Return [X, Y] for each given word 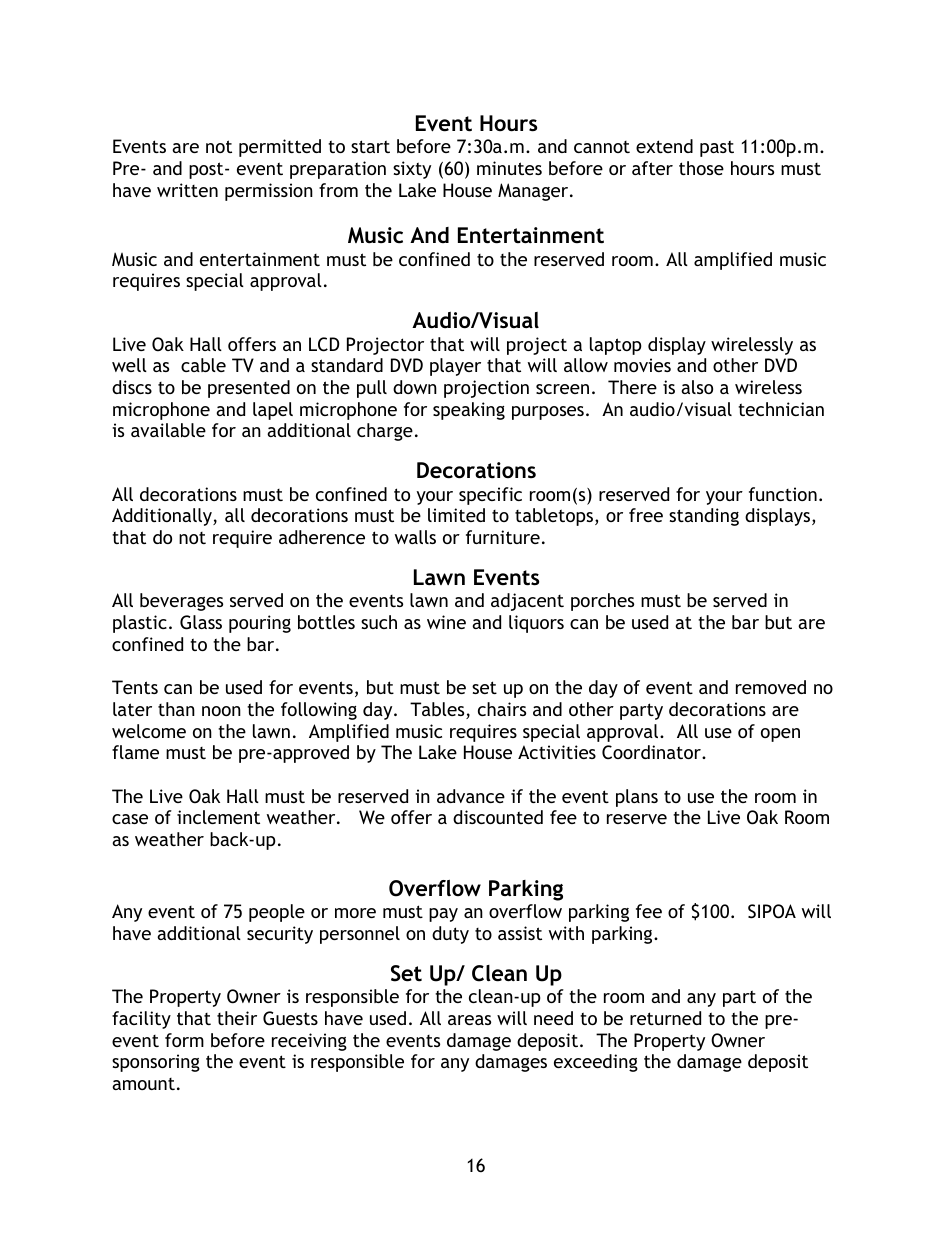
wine [446, 622]
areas [469, 1020]
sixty [412, 170]
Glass [201, 622]
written [187, 190]
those [701, 168]
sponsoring [156, 1063]
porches [602, 602]
